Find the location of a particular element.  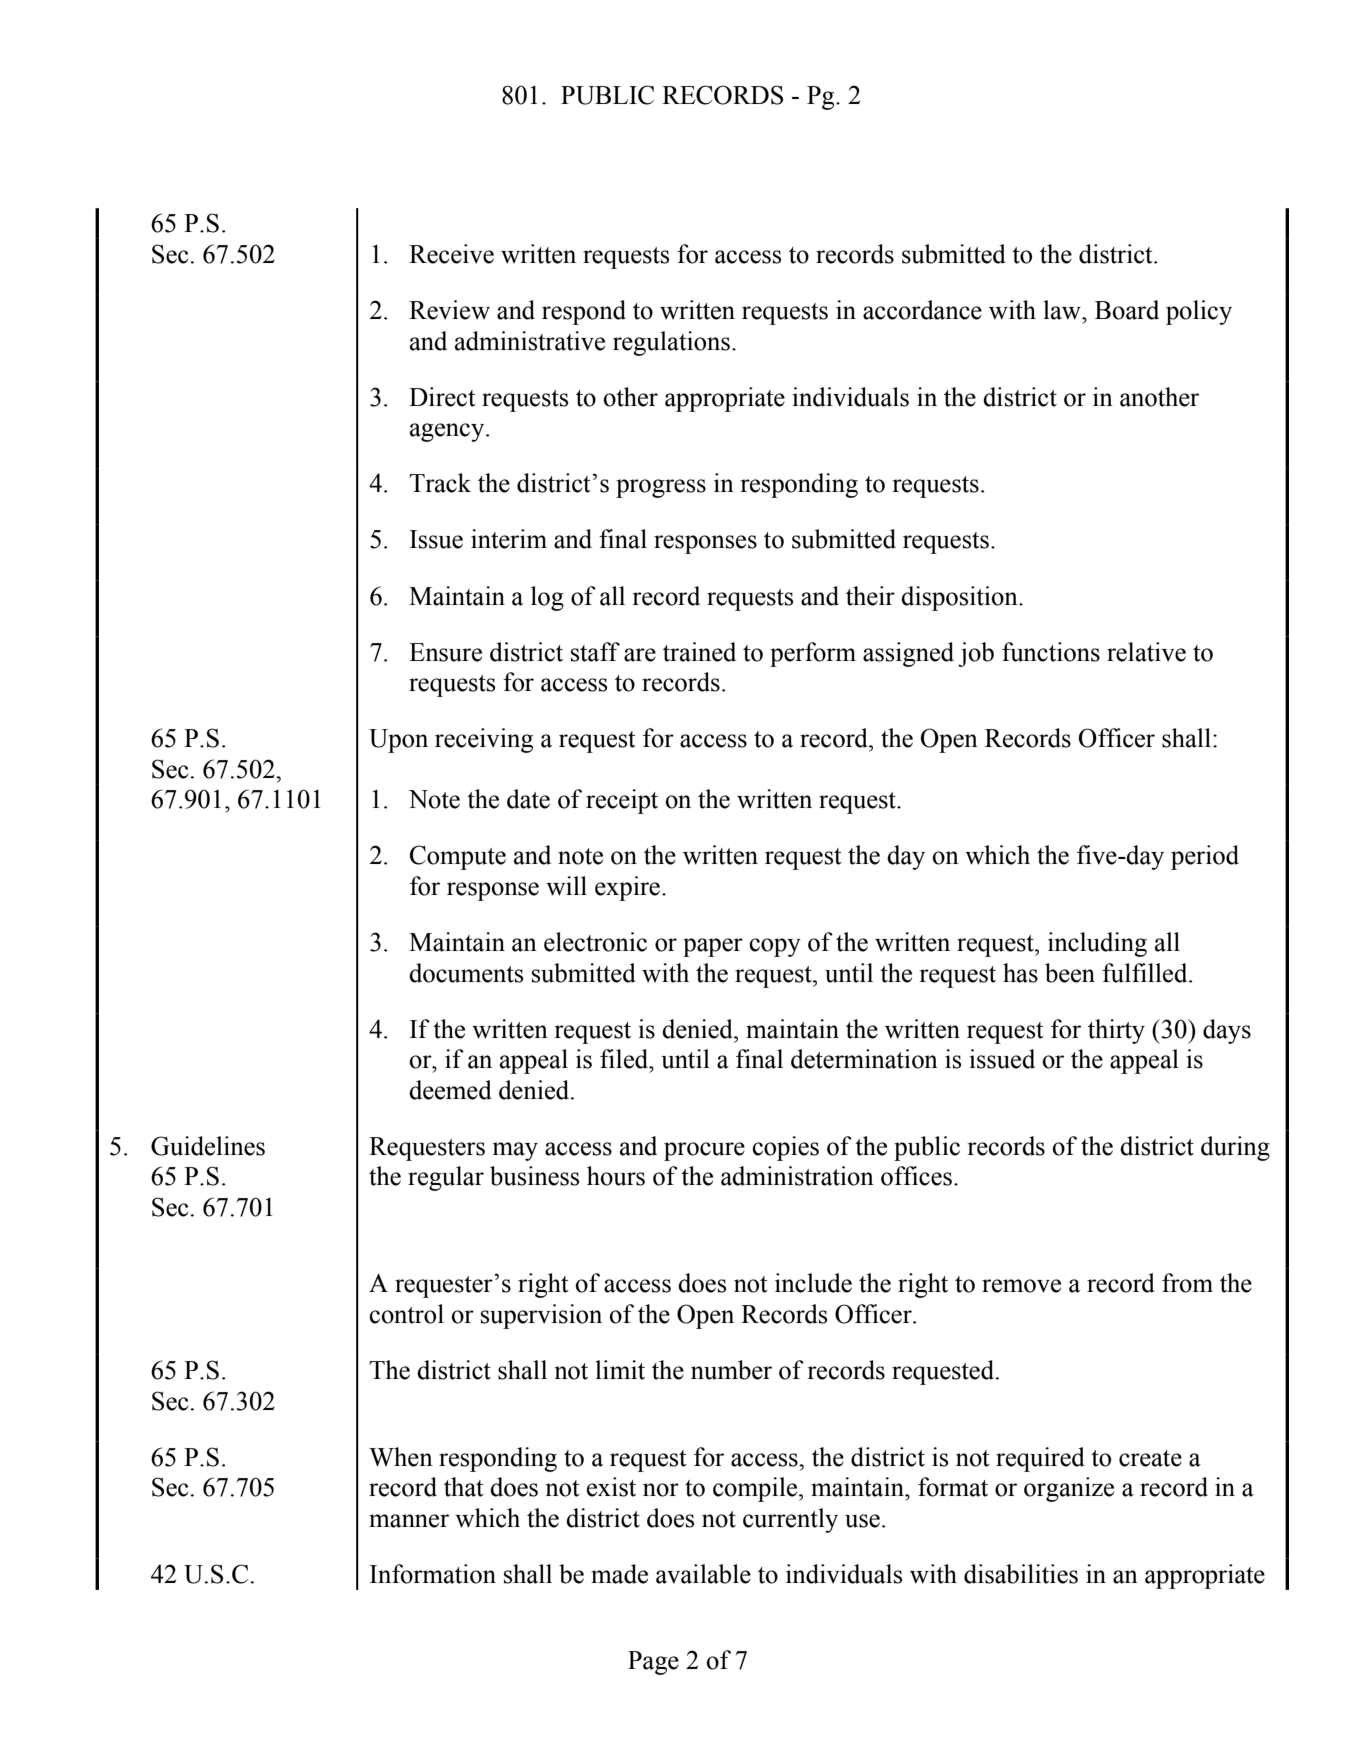

manner is located at coordinates (409, 1521).
